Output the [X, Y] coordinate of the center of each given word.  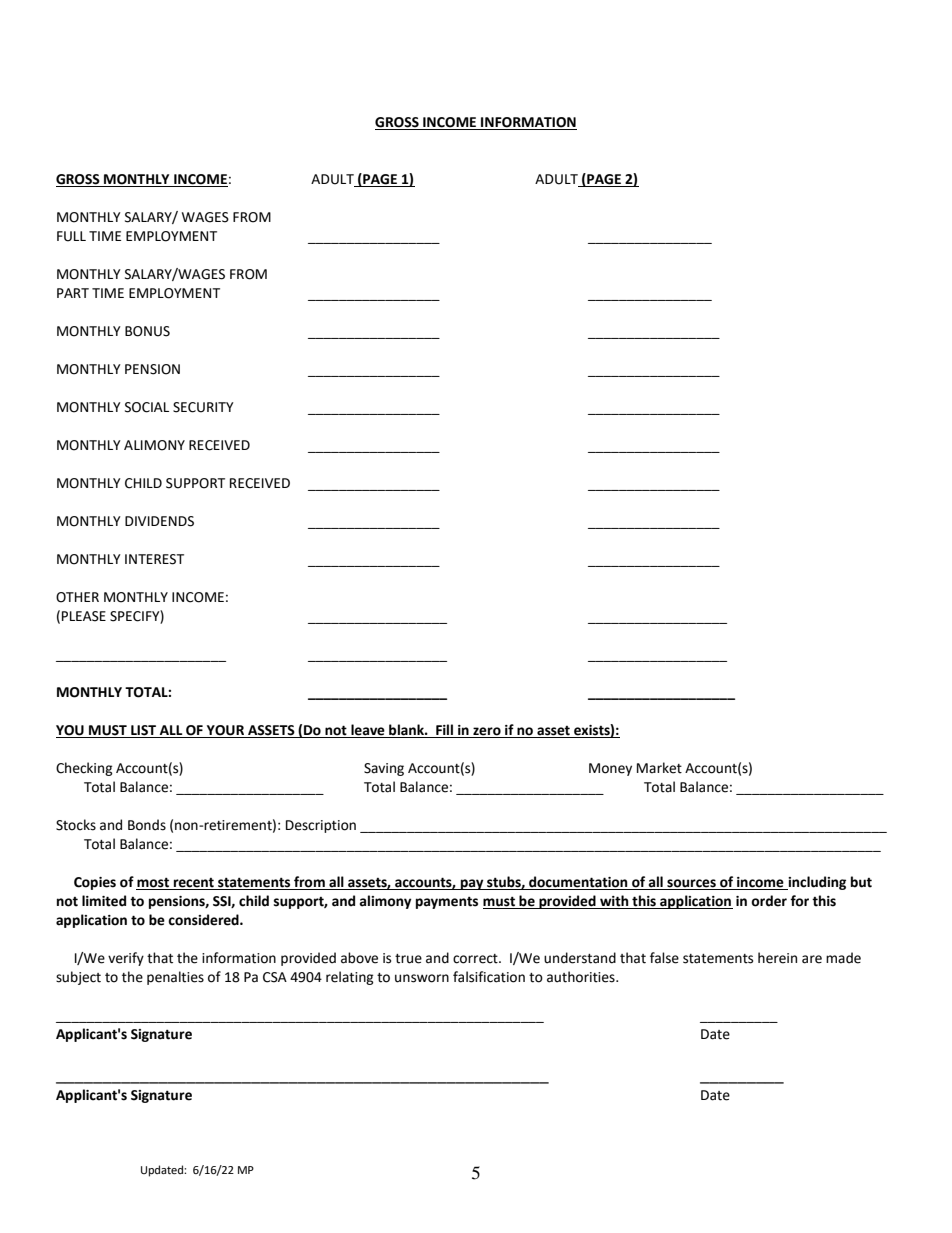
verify [126, 959]
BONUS [147, 331]
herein [777, 958]
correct [476, 959]
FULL [71, 236]
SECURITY [203, 407]
